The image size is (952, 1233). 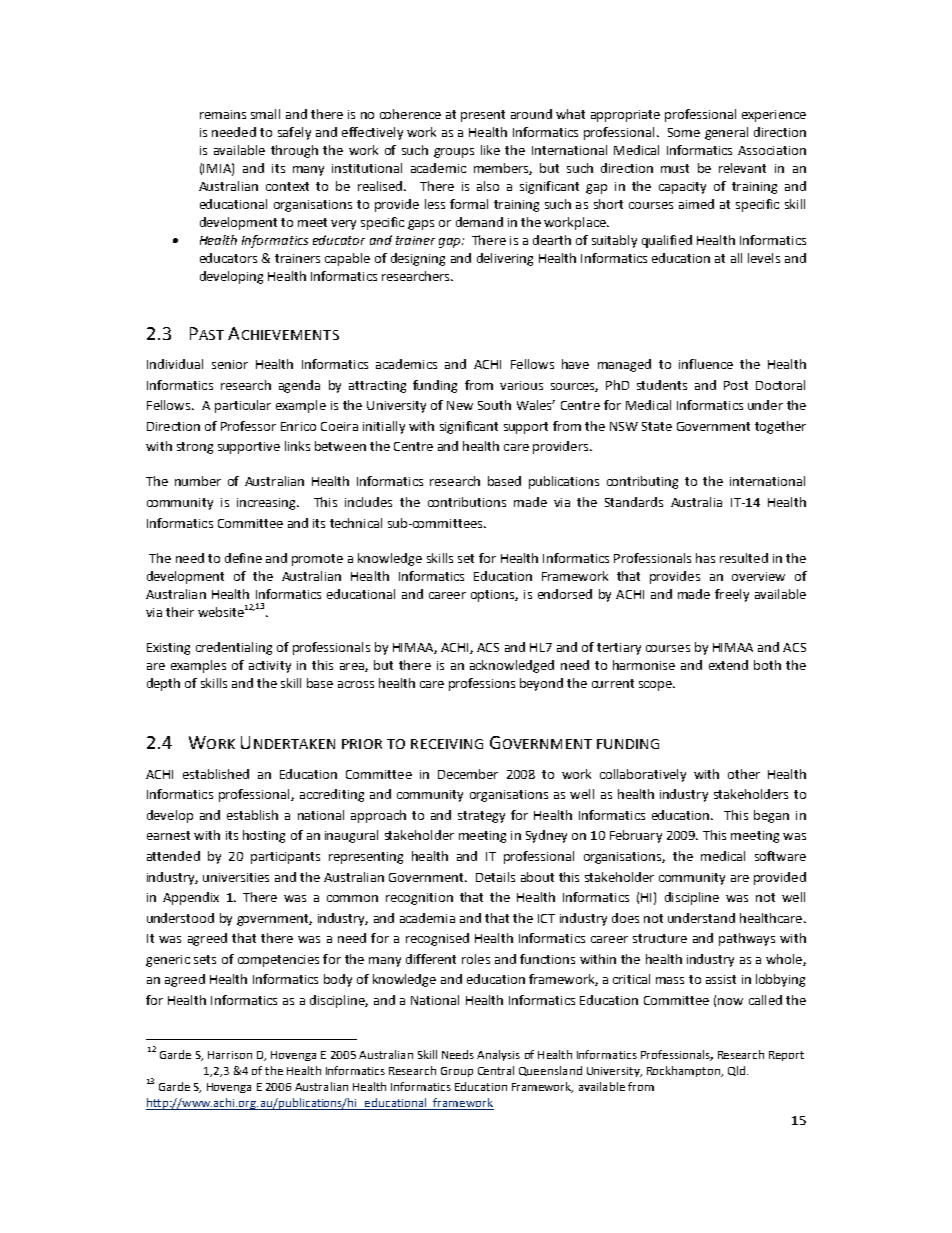 I want to click on delivering, so click(x=505, y=259).
